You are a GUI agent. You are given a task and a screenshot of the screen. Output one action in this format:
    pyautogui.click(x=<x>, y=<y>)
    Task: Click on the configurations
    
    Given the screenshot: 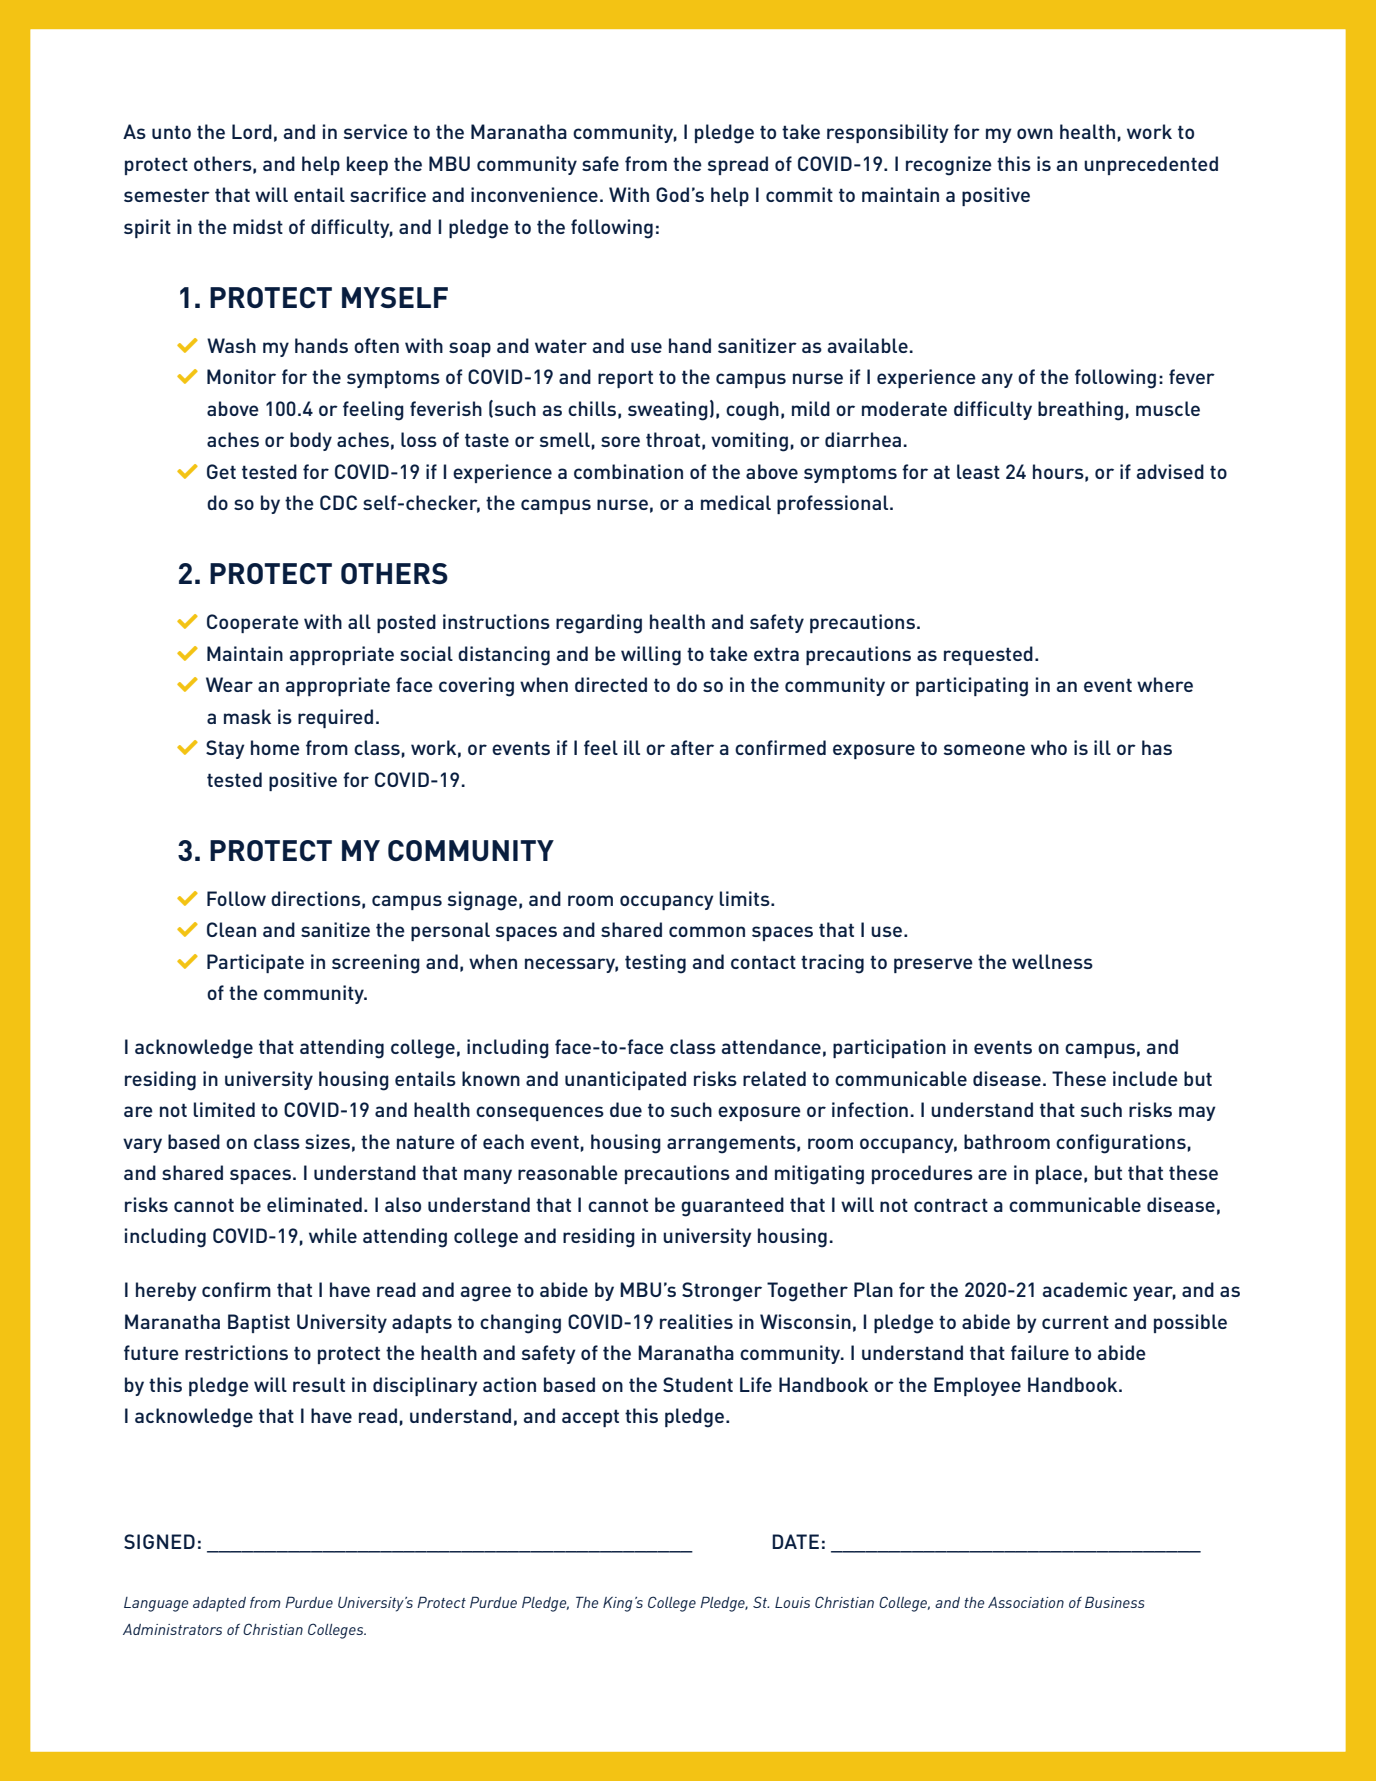 What is the action you would take?
    pyautogui.click(x=1121, y=1144)
